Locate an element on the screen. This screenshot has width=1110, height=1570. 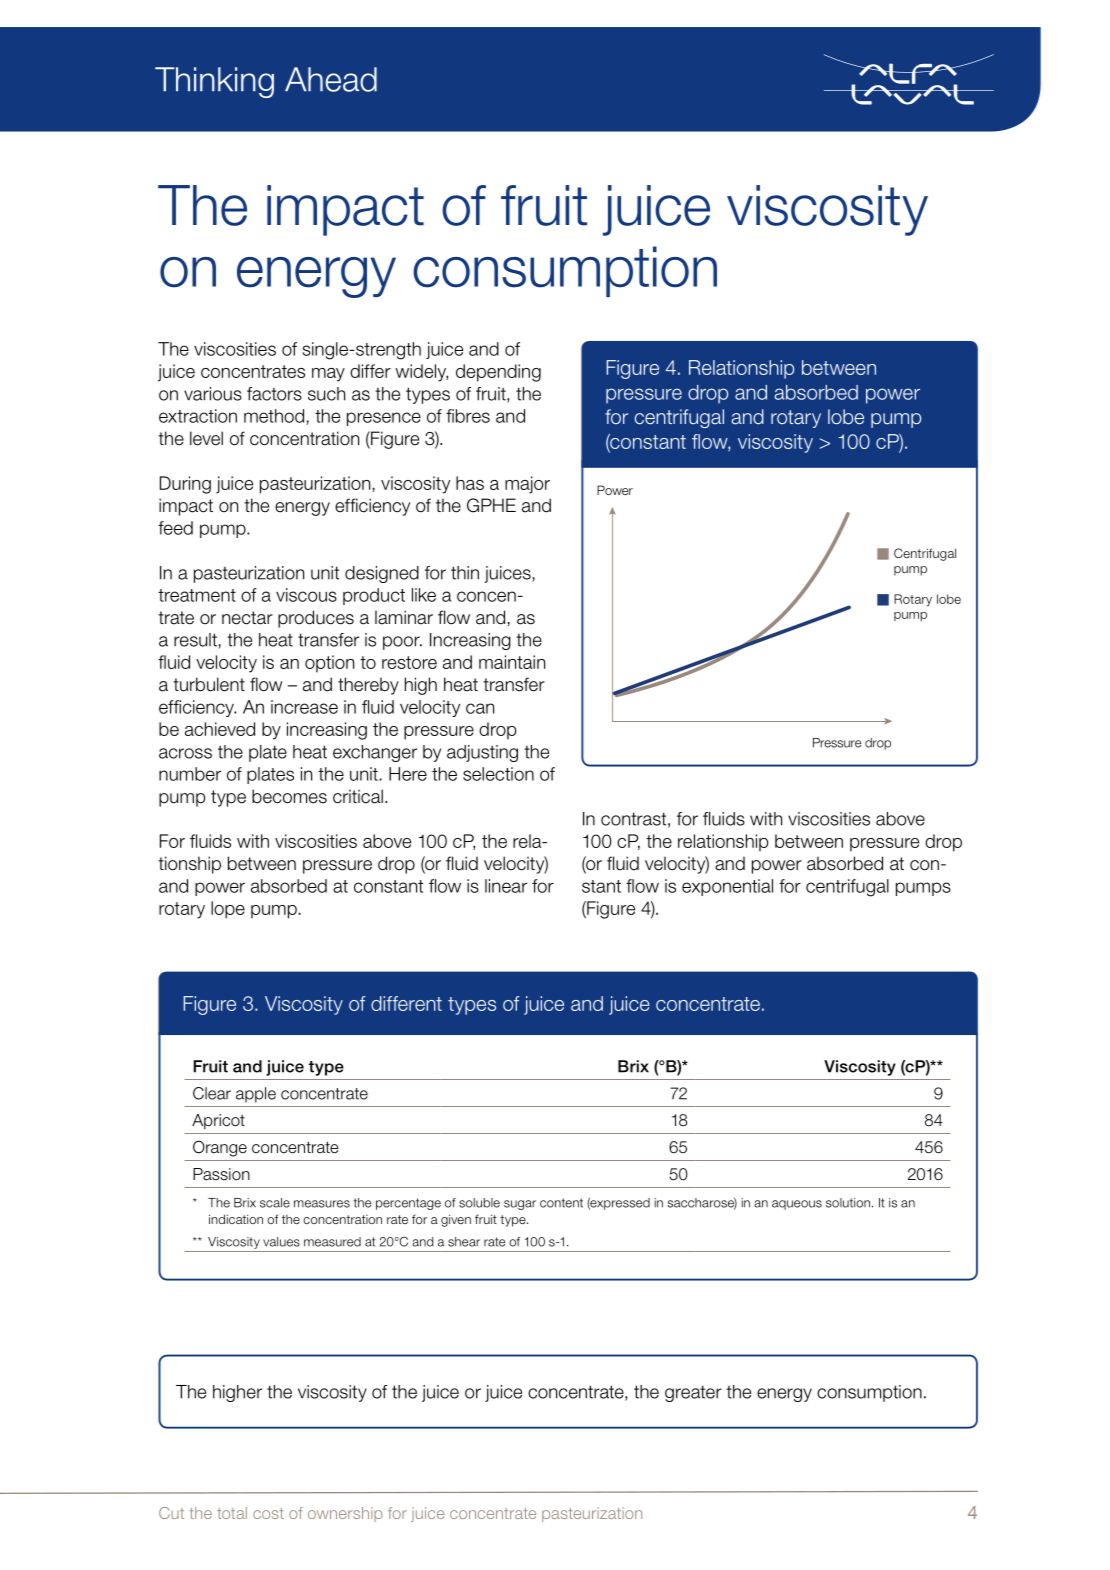
exponential is located at coordinates (727, 887).
